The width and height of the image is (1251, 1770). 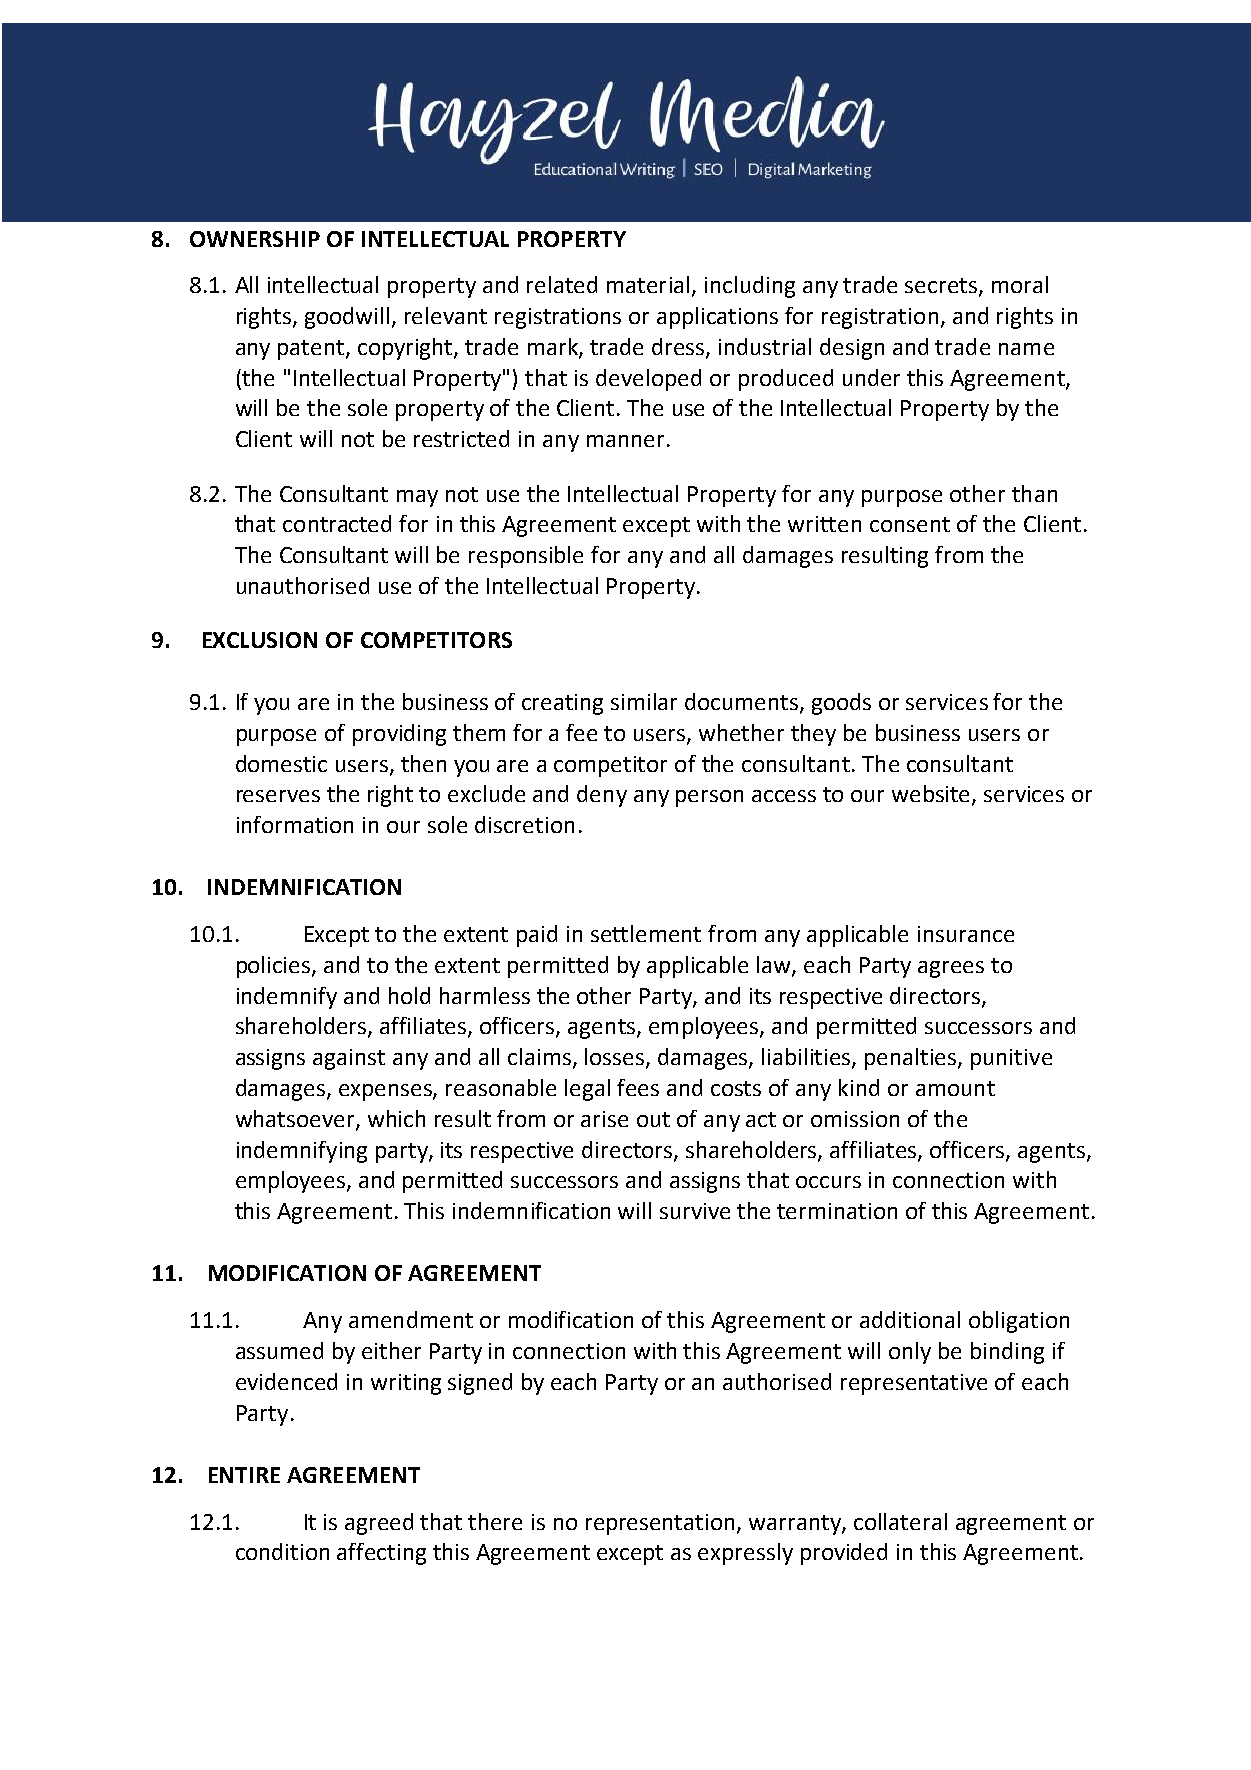 What do you see at coordinates (941, 285) in the image?
I see `secrets` at bounding box center [941, 285].
